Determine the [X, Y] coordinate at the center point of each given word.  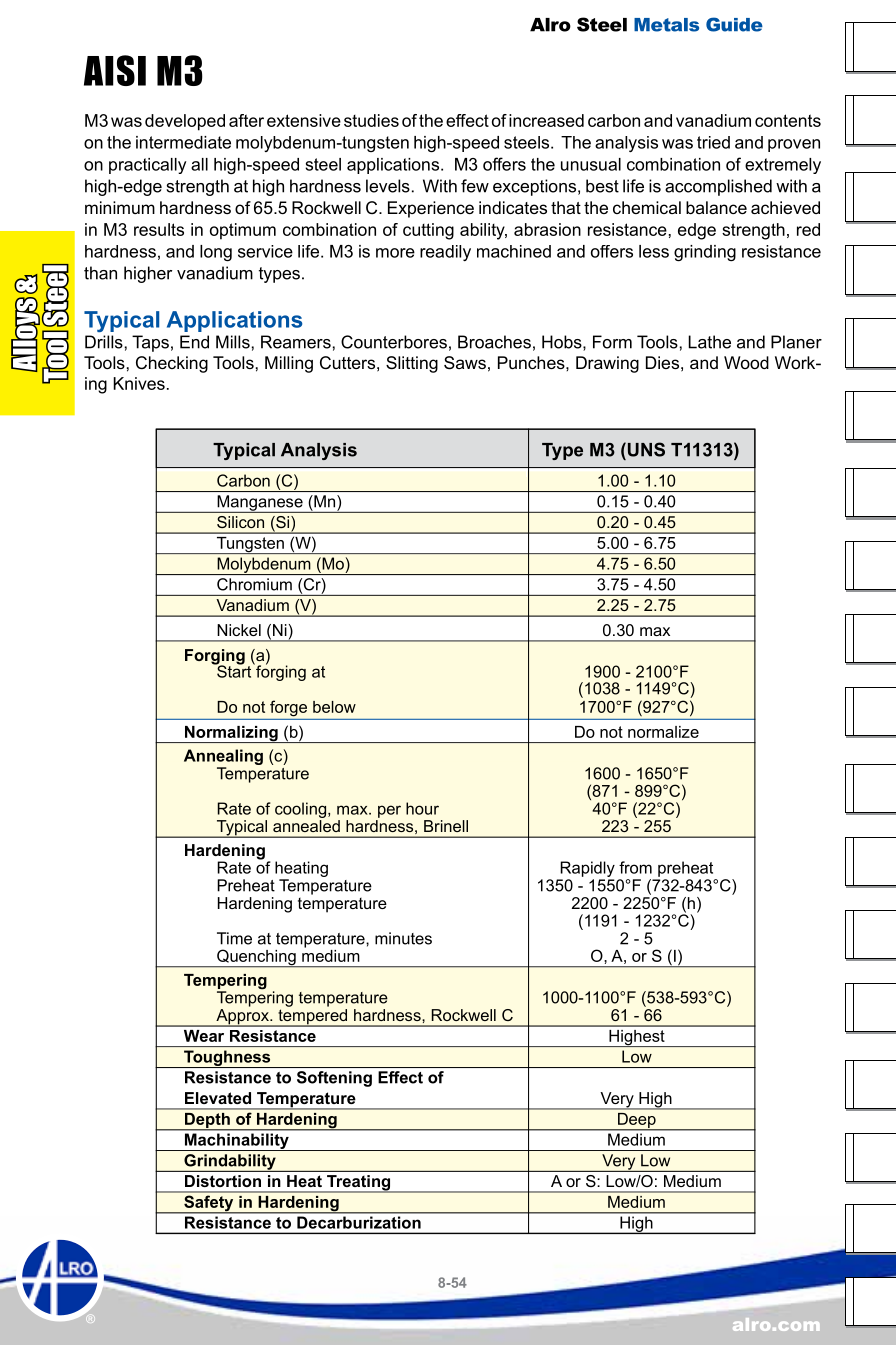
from [635, 867]
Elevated [218, 1098]
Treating [359, 1184]
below [334, 707]
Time [234, 938]
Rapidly [586, 870]
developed [185, 122]
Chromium [254, 584]
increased [546, 120]
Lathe [709, 342]
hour [422, 808]
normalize [663, 732]
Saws [465, 363]
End [194, 342]
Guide [734, 24]
